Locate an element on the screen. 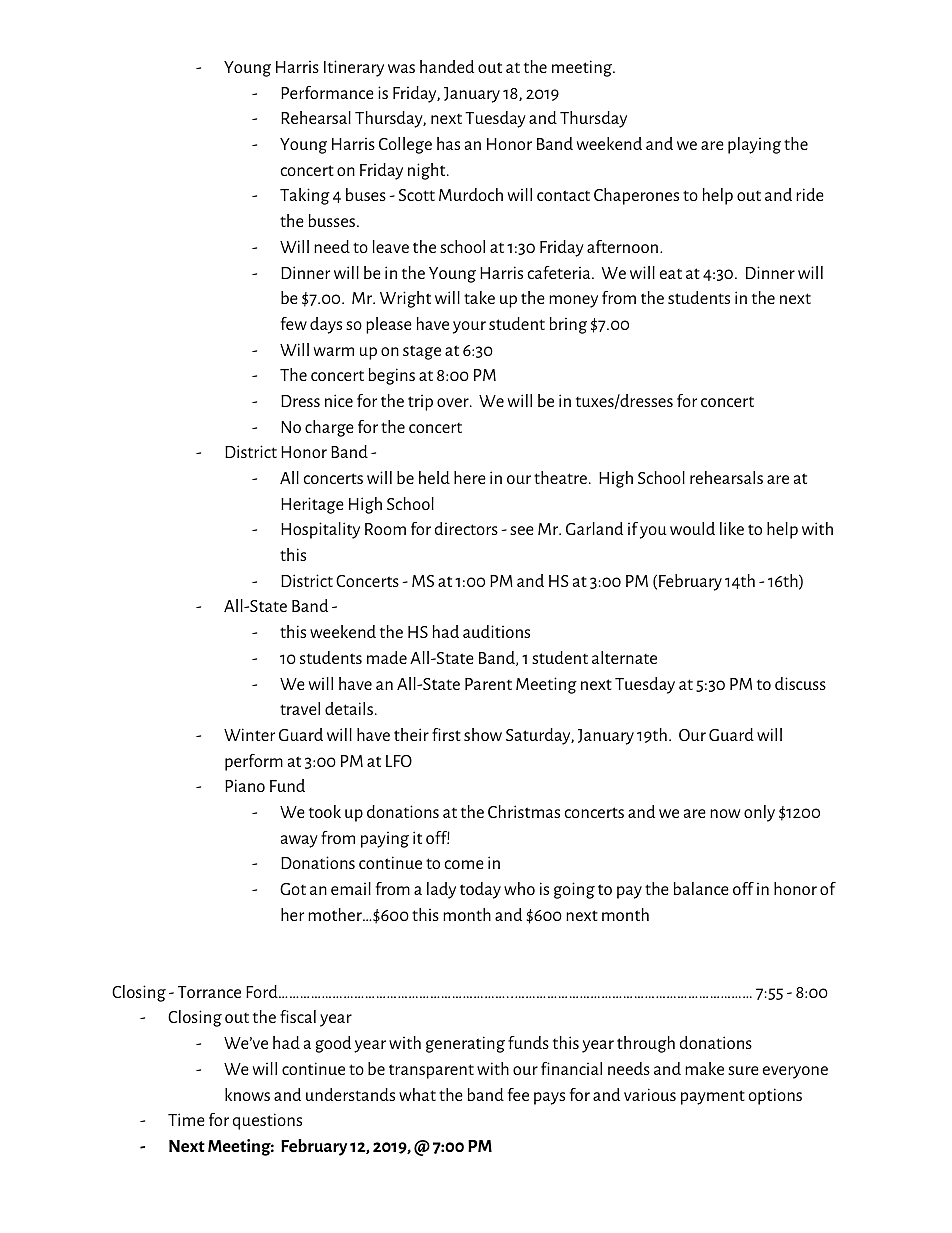  knows is located at coordinates (247, 1094).
